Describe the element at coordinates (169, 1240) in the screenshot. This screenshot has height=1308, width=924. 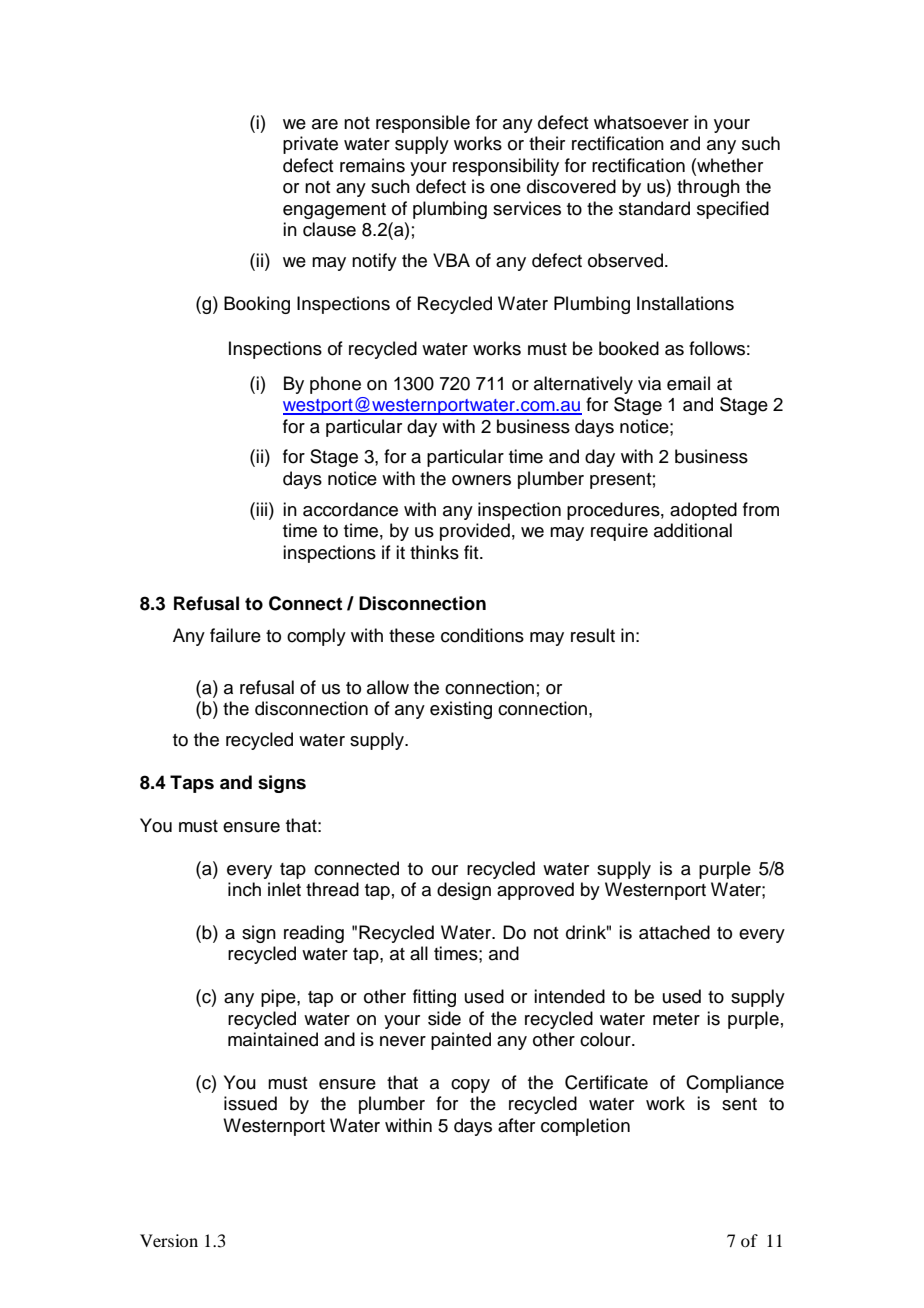
I see `Version` at that location.
